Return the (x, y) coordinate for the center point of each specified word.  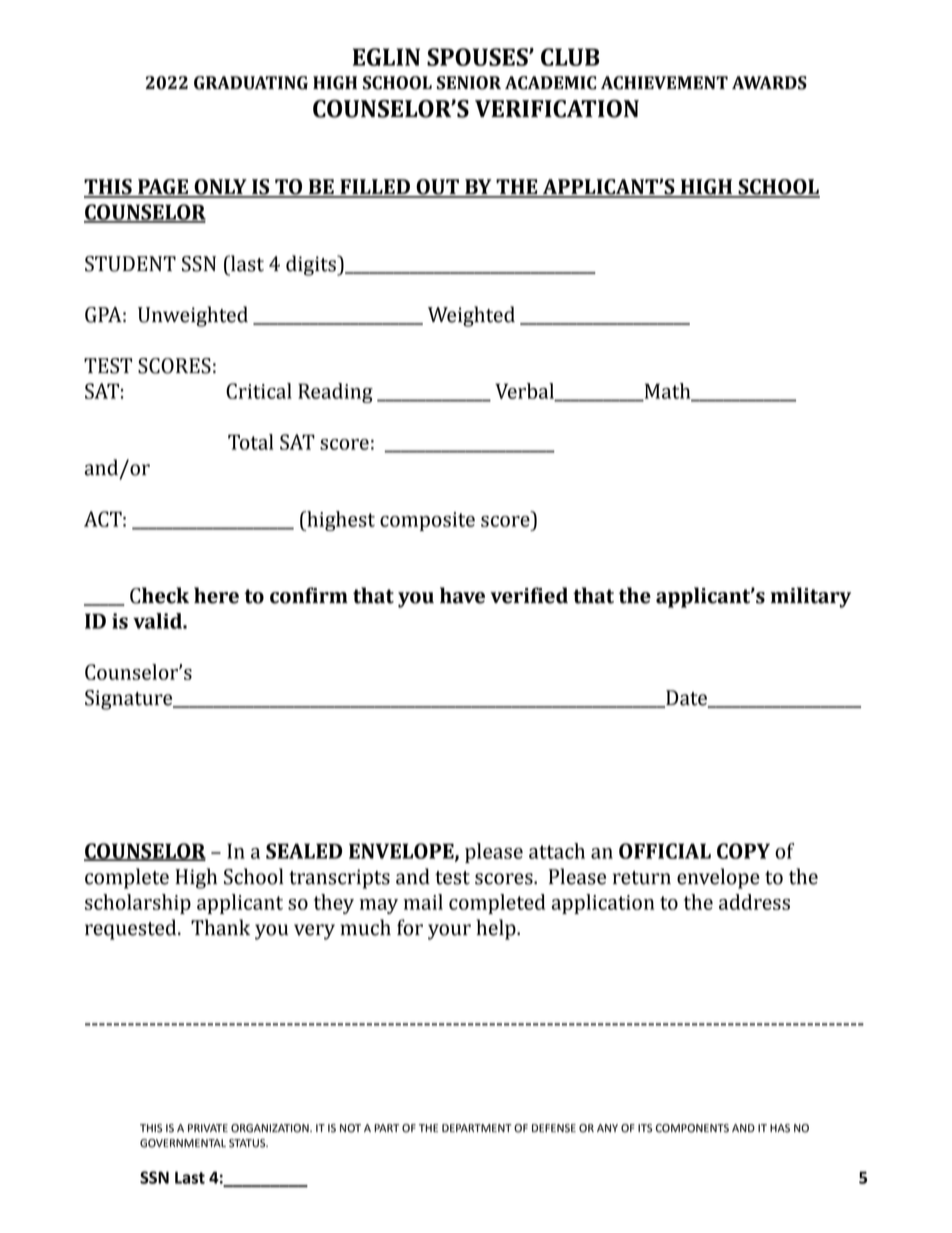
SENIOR (469, 83)
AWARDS (769, 83)
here (216, 595)
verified (529, 595)
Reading (335, 393)
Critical (259, 391)
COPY (743, 851)
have (462, 595)
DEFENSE (554, 1128)
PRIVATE (208, 1128)
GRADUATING (251, 83)
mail (423, 902)
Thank (220, 927)
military (811, 597)
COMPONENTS (692, 1128)
